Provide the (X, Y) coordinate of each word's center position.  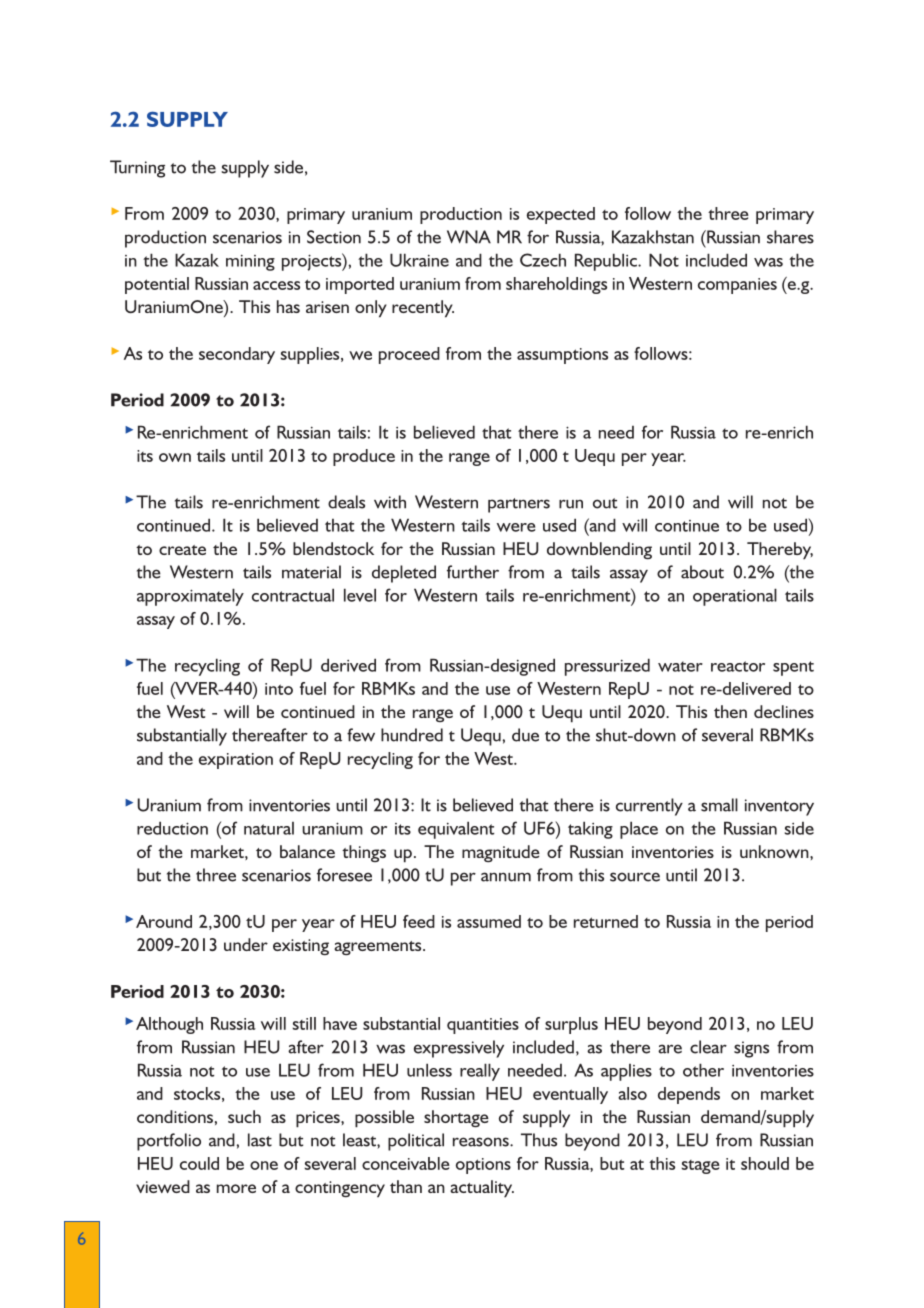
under (246, 944)
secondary (237, 355)
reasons (482, 1142)
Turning (137, 169)
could (199, 1163)
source (635, 877)
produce (364, 457)
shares (790, 237)
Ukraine (419, 260)
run (571, 504)
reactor (738, 666)
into (279, 689)
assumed (489, 921)
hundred (412, 735)
